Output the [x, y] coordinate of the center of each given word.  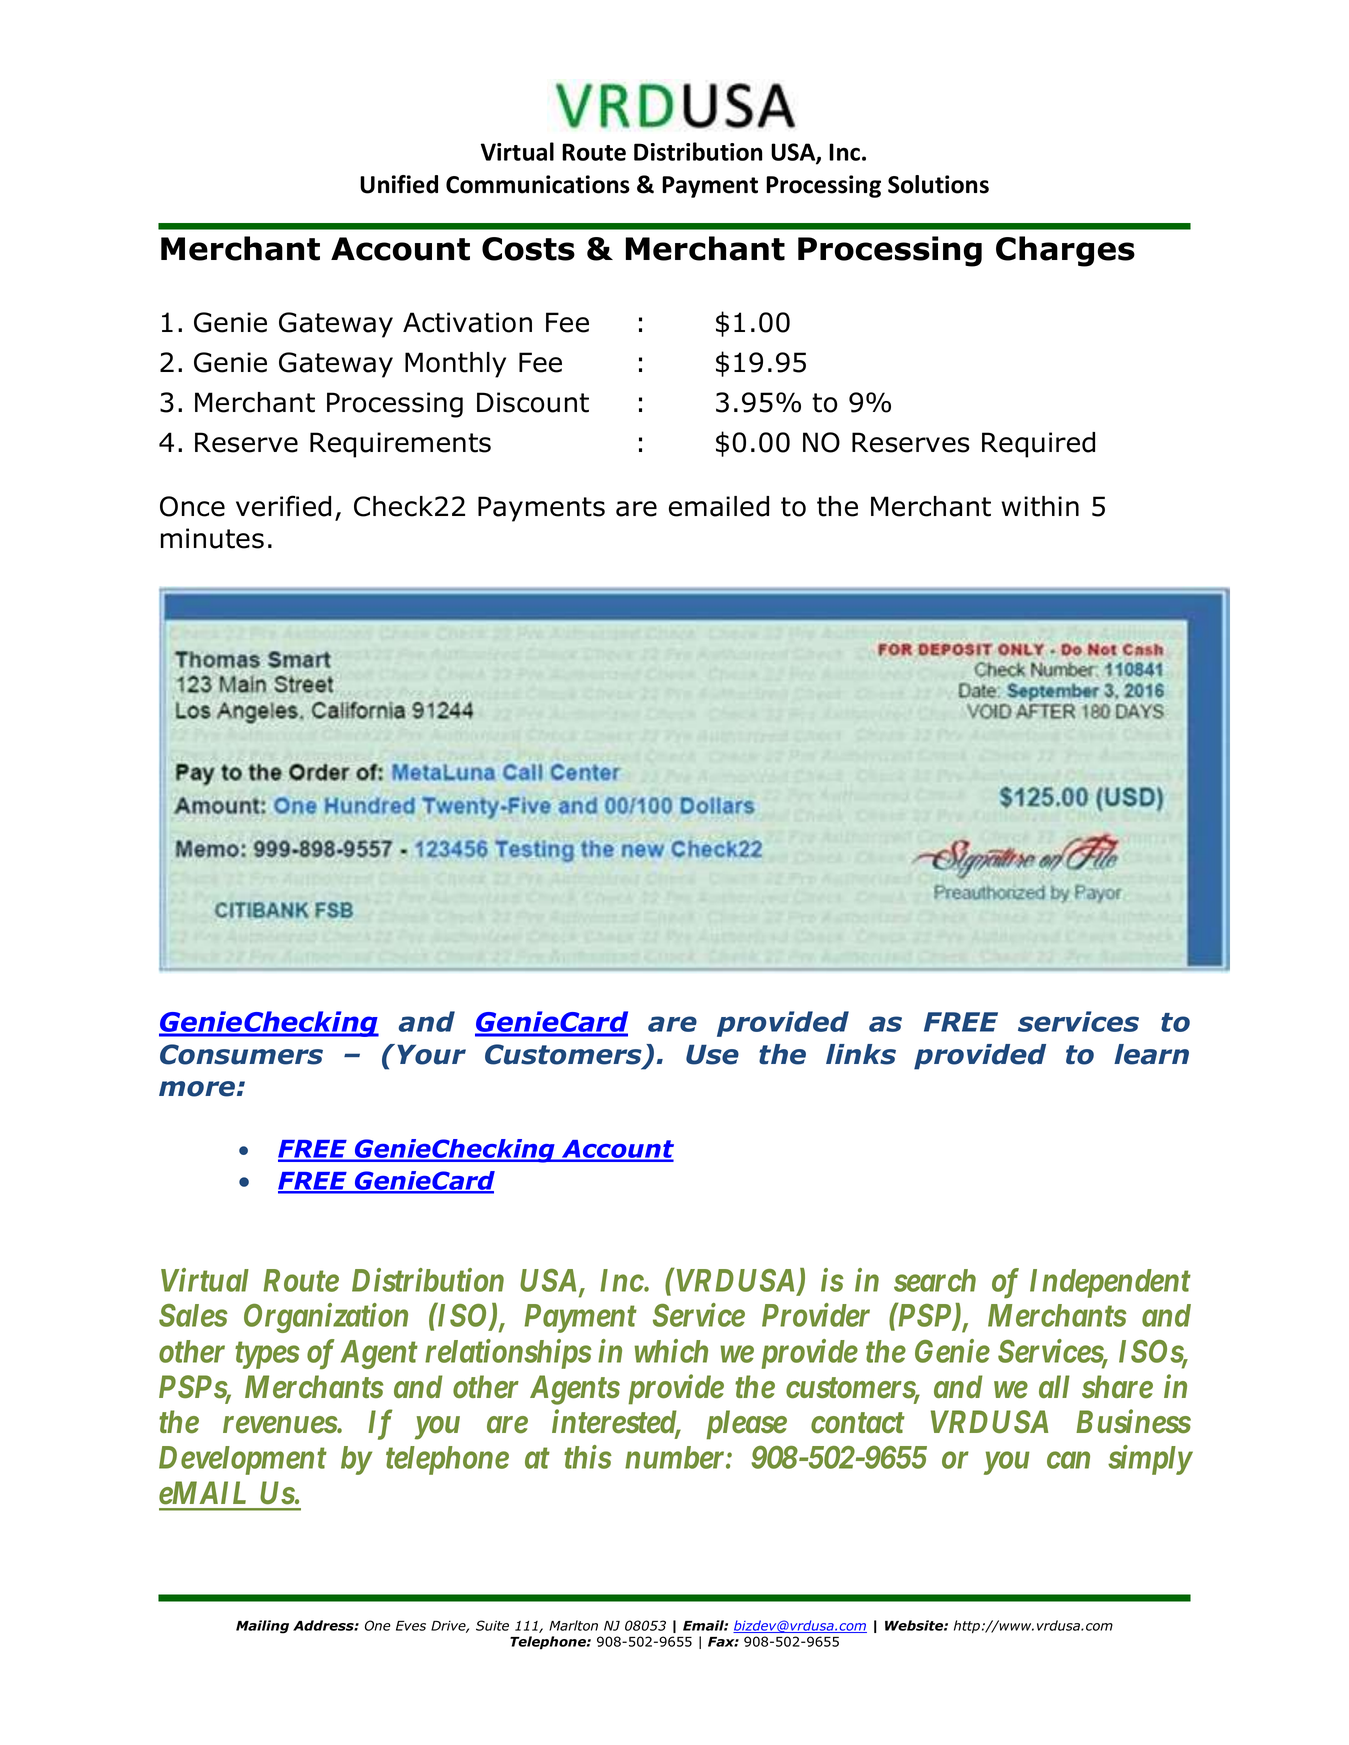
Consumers [241, 1054]
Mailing [262, 1627]
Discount [533, 402]
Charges [1065, 251]
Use [712, 1055]
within [1040, 506]
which [671, 1351]
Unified [399, 184]
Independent [1110, 1283]
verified [283, 506]
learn [1151, 1054]
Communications [538, 184]
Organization [326, 1318]
